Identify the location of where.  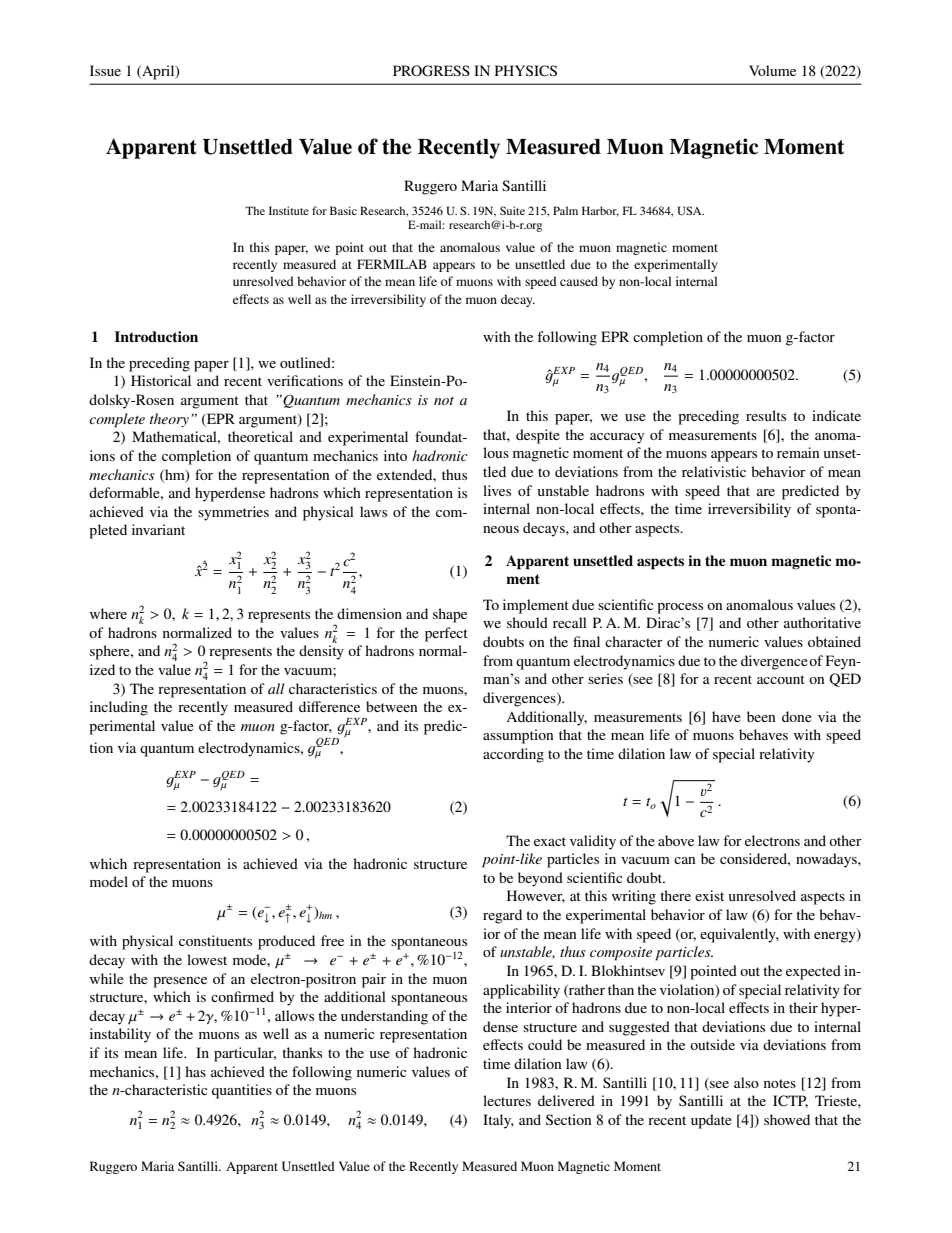
(108, 613).
